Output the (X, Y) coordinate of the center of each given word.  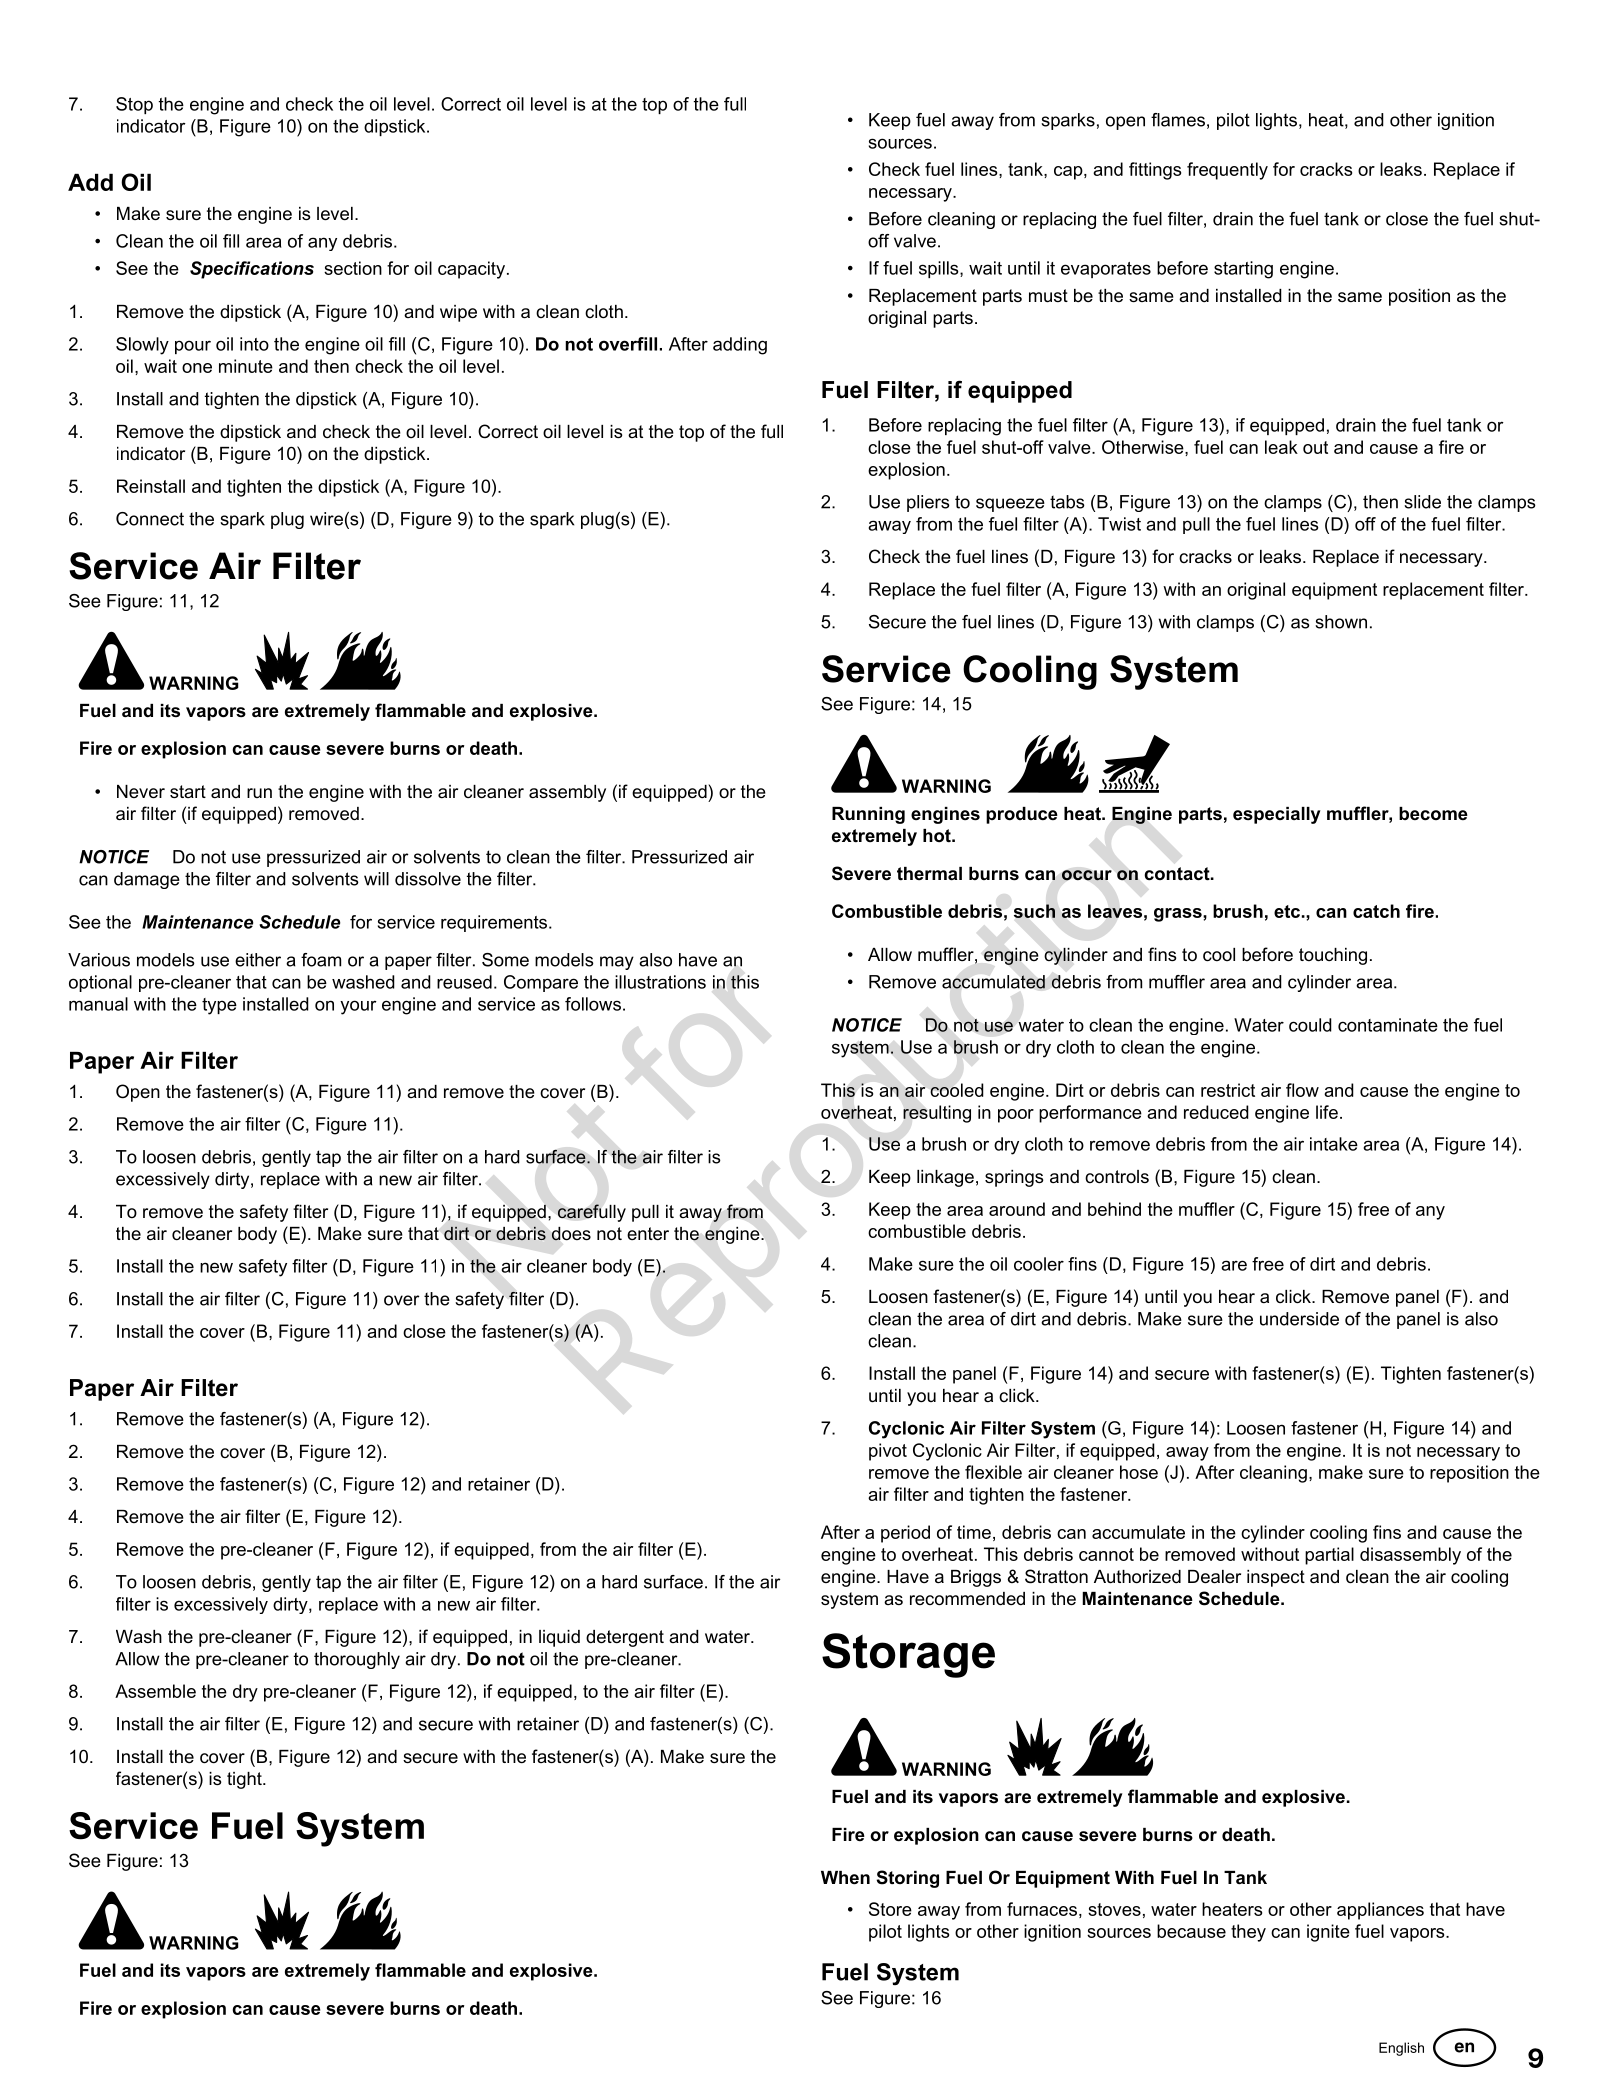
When (845, 1878)
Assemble (155, 1691)
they (1248, 1933)
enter (648, 1233)
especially (1277, 815)
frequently (1227, 171)
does (571, 1234)
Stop (134, 105)
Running (868, 815)
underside (1299, 1319)
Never (141, 792)
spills (940, 269)
